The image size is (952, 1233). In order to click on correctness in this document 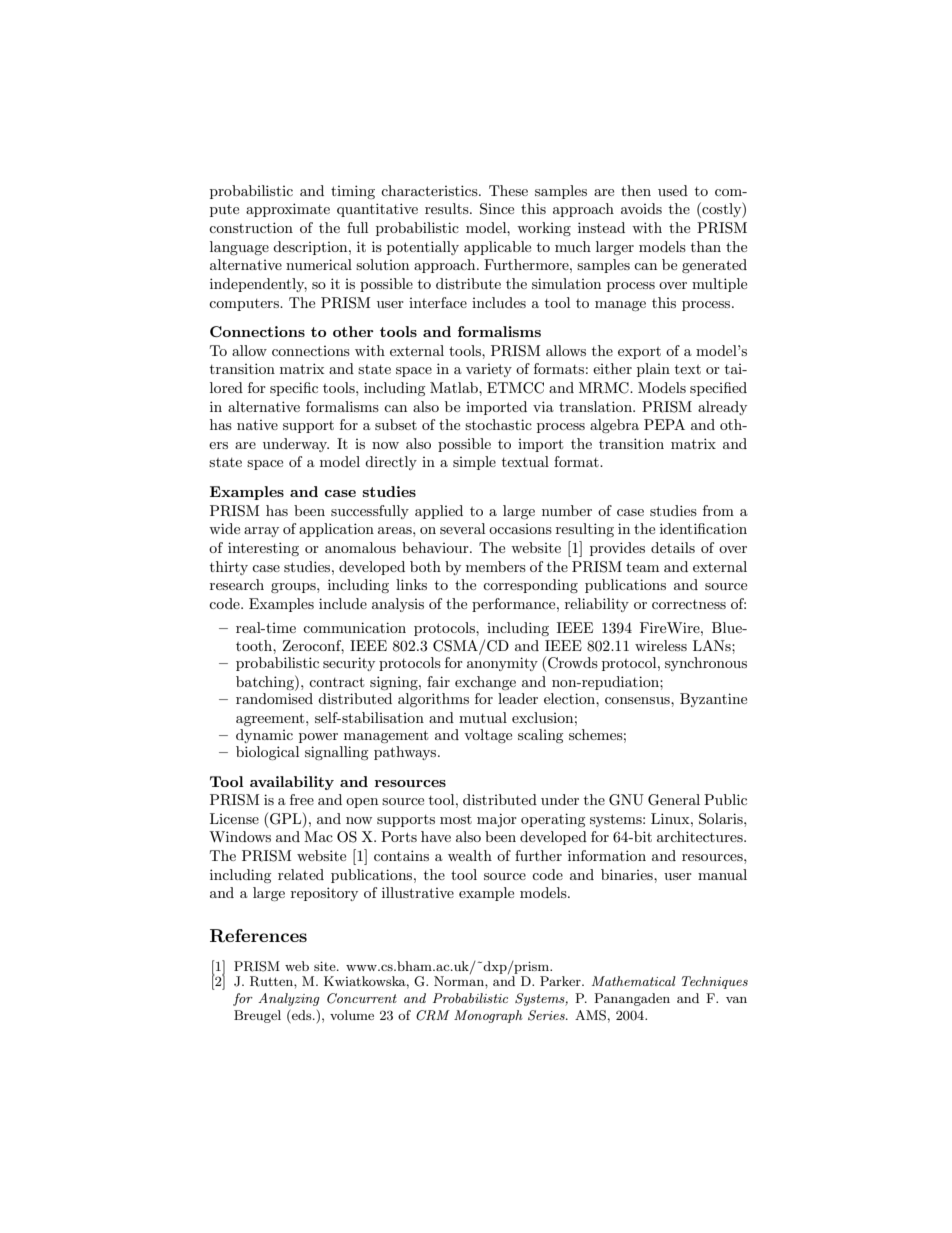, I will do `click(689, 604)`.
